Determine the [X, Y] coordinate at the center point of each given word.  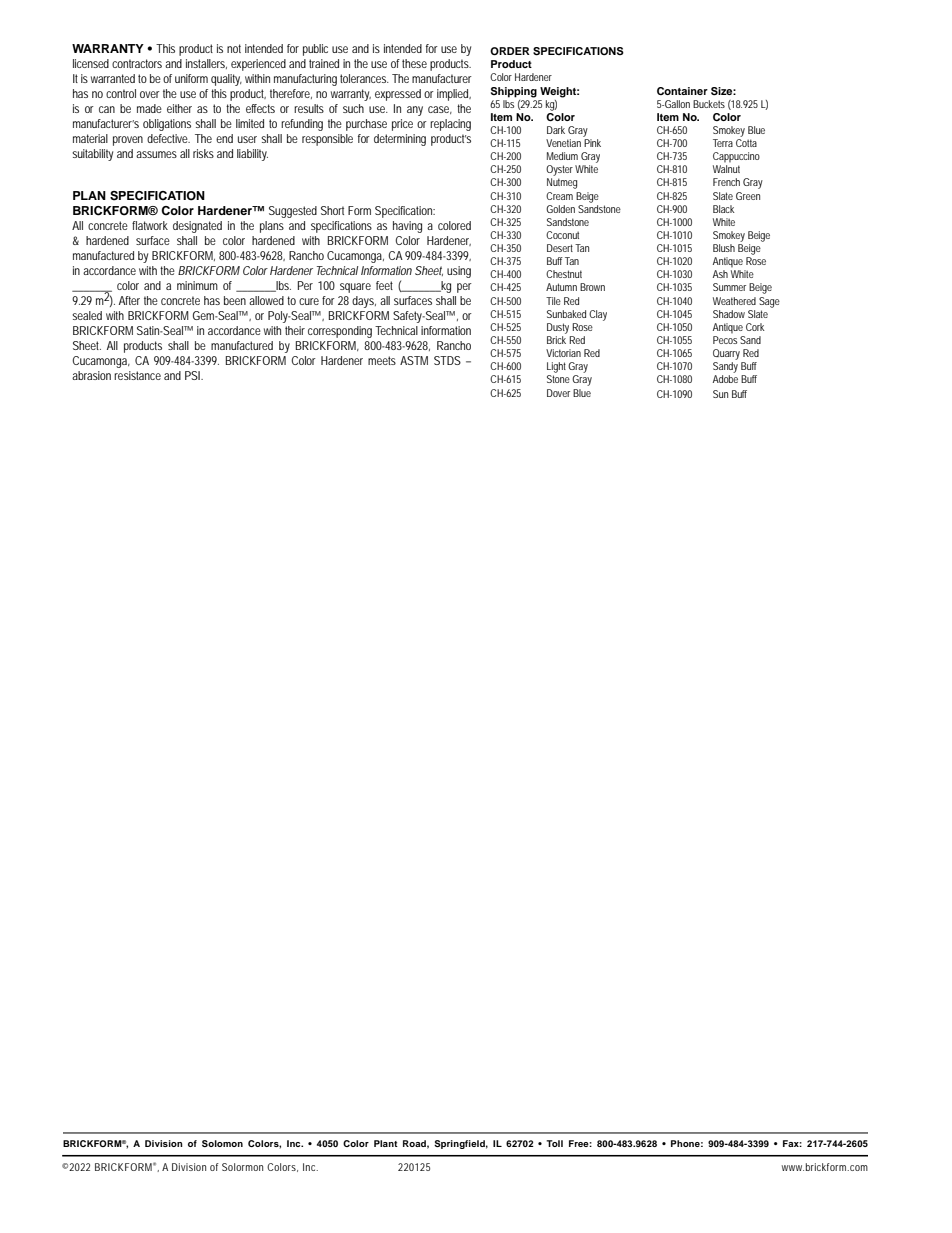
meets [382, 360]
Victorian [563, 353]
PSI [193, 375]
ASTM [414, 360]
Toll [554, 1143]
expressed [398, 95]
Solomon [222, 1143]
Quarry [726, 354]
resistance [137, 375]
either [179, 108]
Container [682, 91]
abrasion [91, 375]
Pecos [725, 340]
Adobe [725, 379]
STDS [447, 360]
